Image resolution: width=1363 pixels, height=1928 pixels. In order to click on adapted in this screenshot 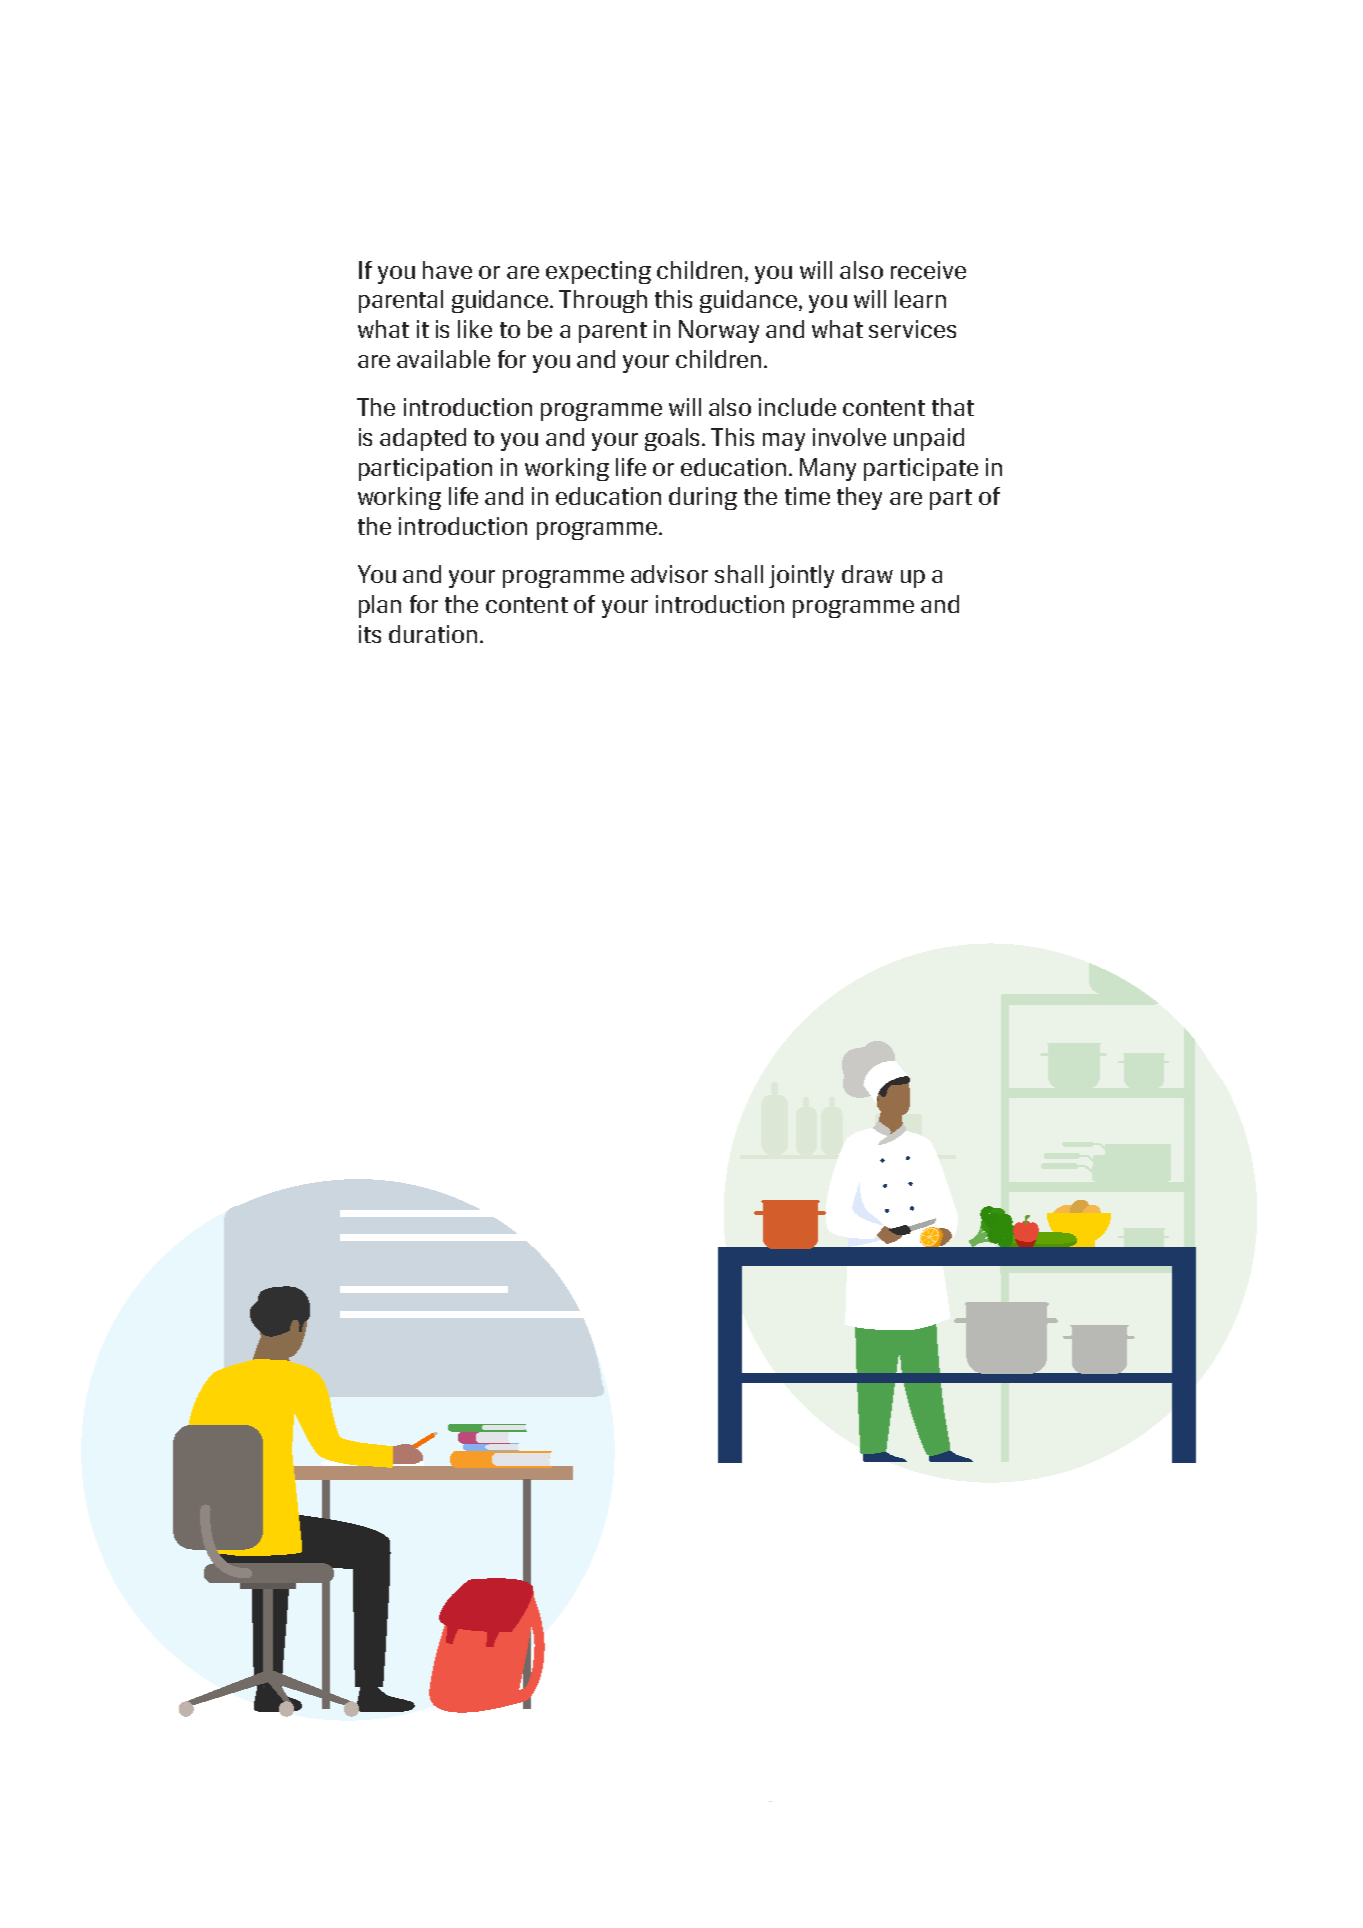, I will do `click(423, 439)`.
